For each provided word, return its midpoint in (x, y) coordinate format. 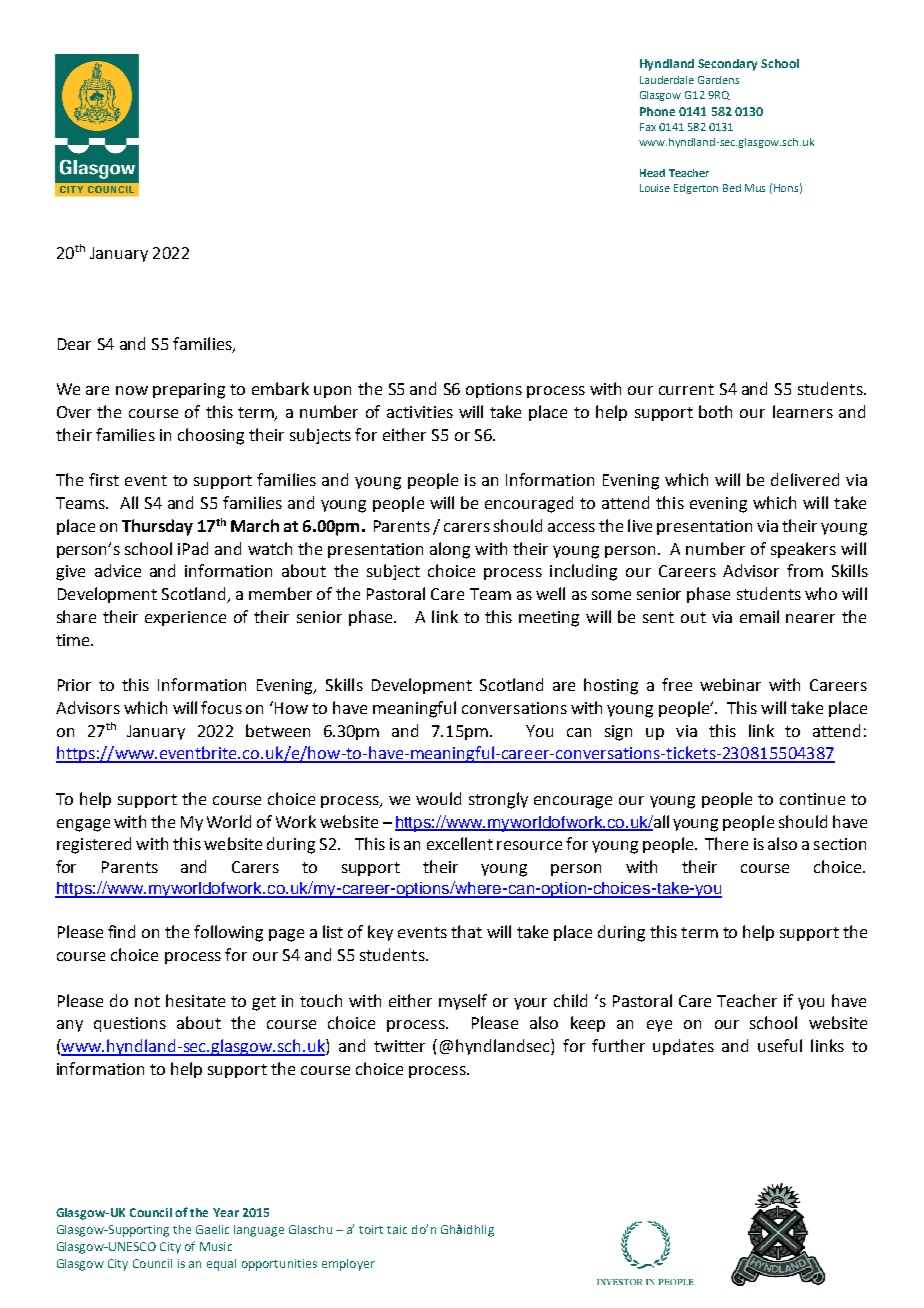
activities (420, 412)
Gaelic (212, 1229)
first (104, 479)
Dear (74, 344)
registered (94, 845)
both (715, 411)
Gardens (718, 80)
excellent (460, 843)
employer (348, 1265)
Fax (648, 127)
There (726, 843)
